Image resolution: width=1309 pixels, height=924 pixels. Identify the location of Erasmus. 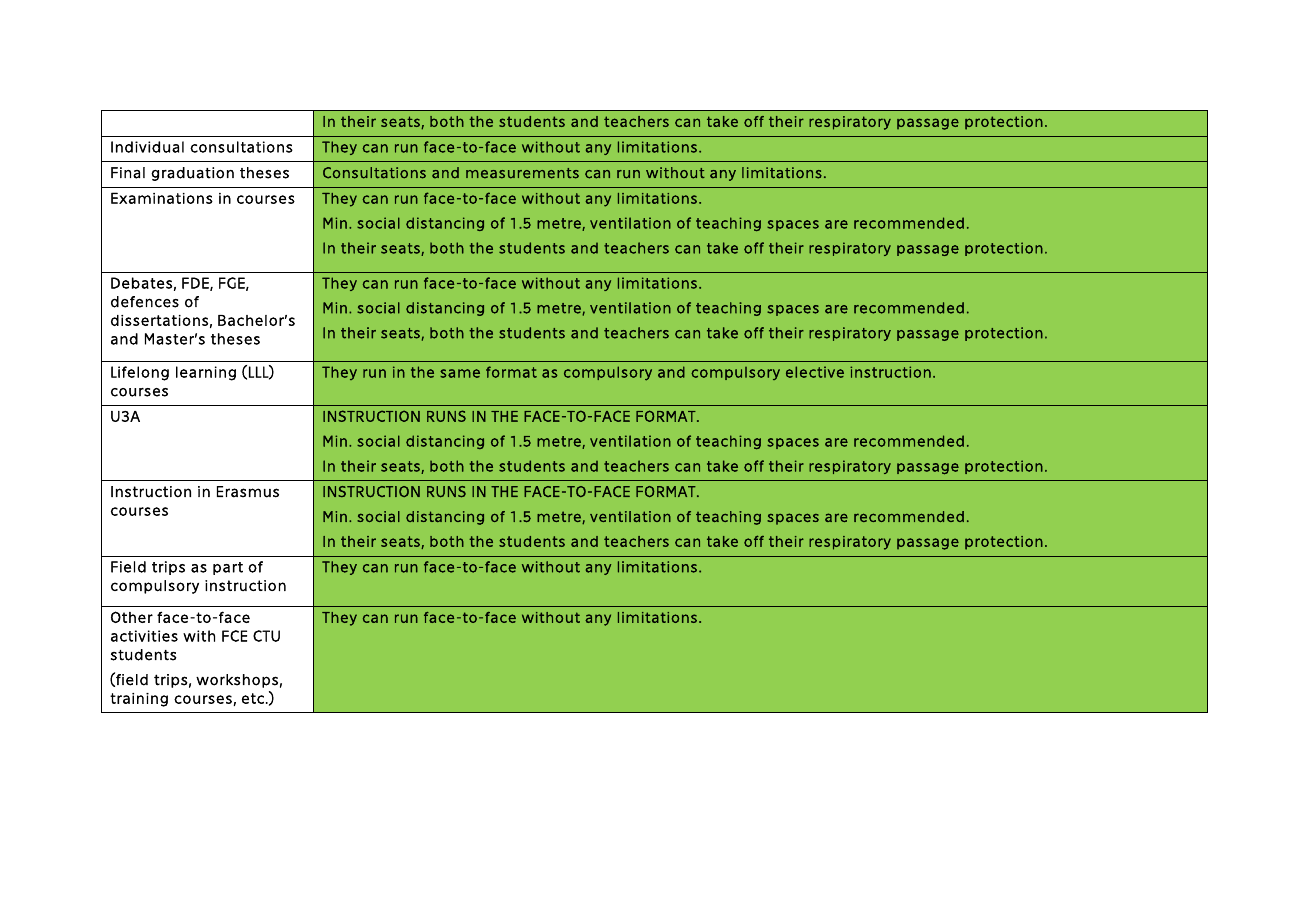
(248, 492).
